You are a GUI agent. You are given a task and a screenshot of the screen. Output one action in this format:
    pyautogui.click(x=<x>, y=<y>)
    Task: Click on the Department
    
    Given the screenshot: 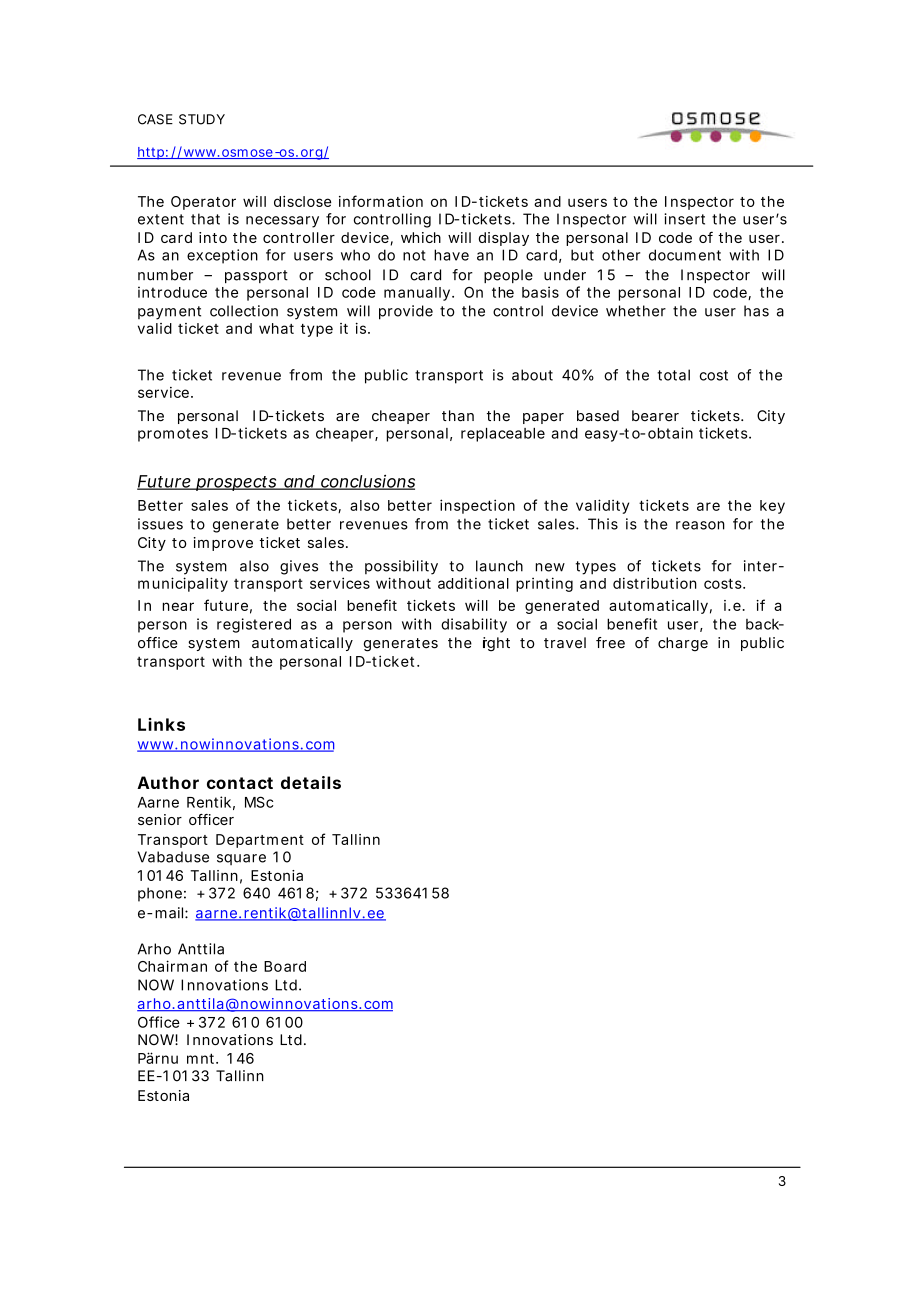 What is the action you would take?
    pyautogui.click(x=260, y=841)
